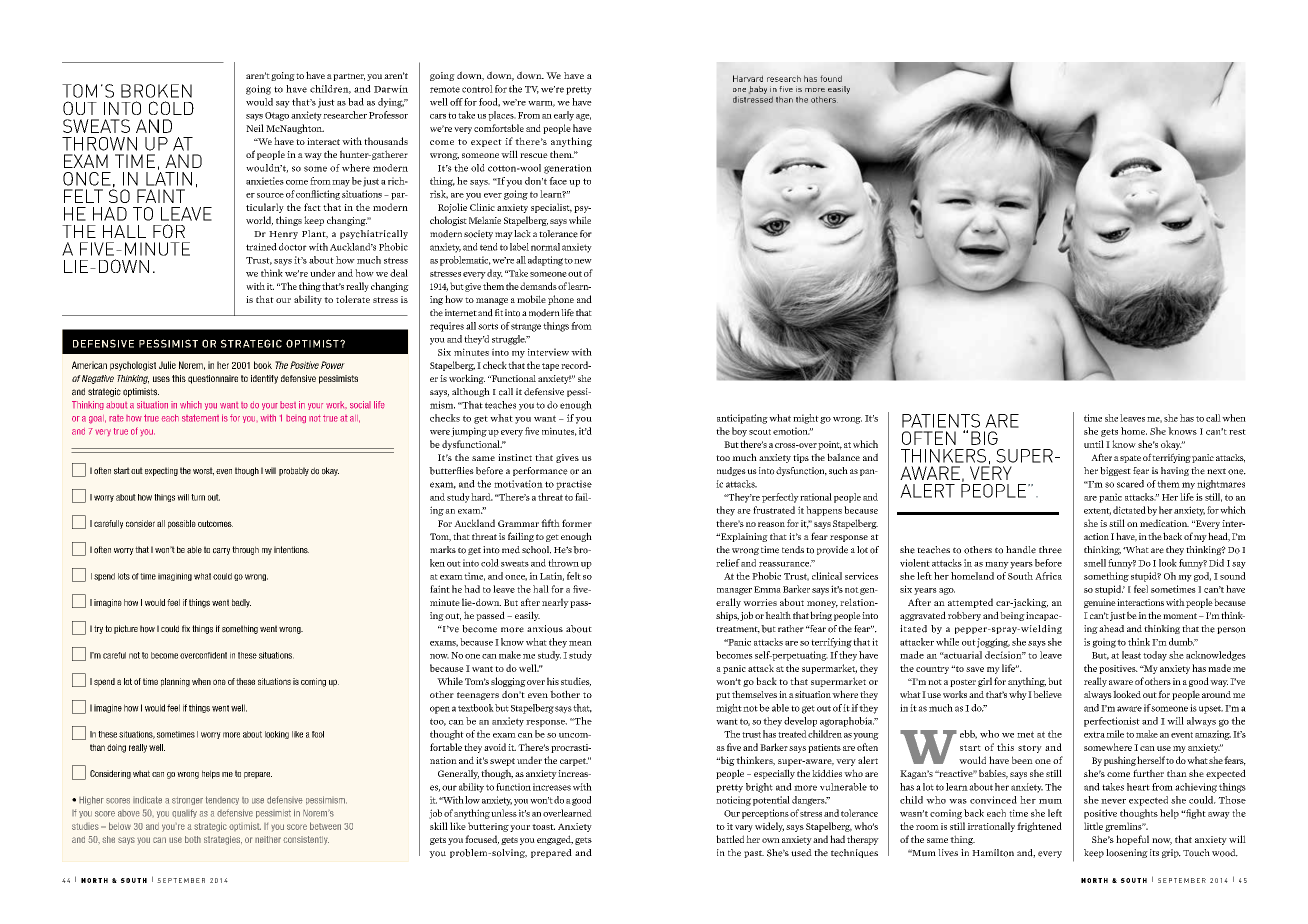 The image size is (1308, 924). I want to click on fix, so click(186, 628).
